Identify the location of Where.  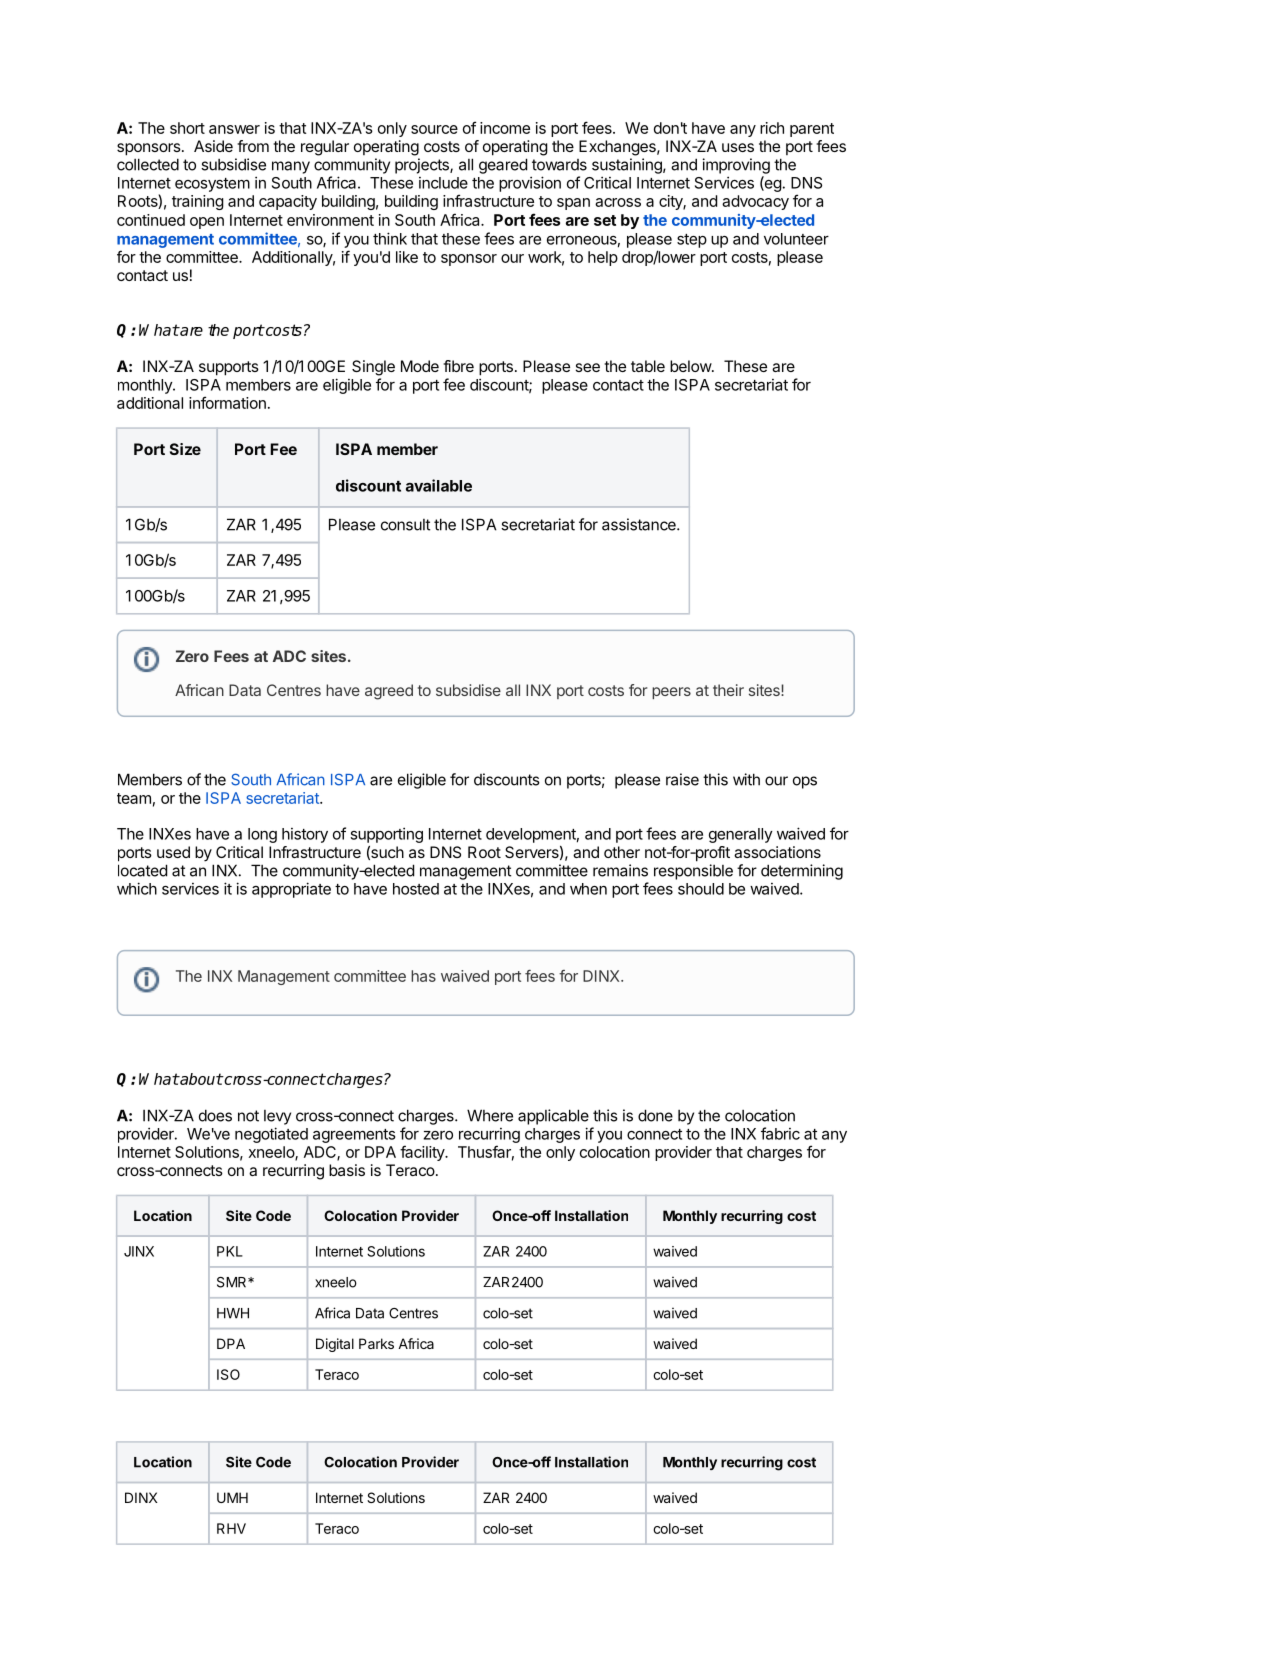
(490, 1115).
